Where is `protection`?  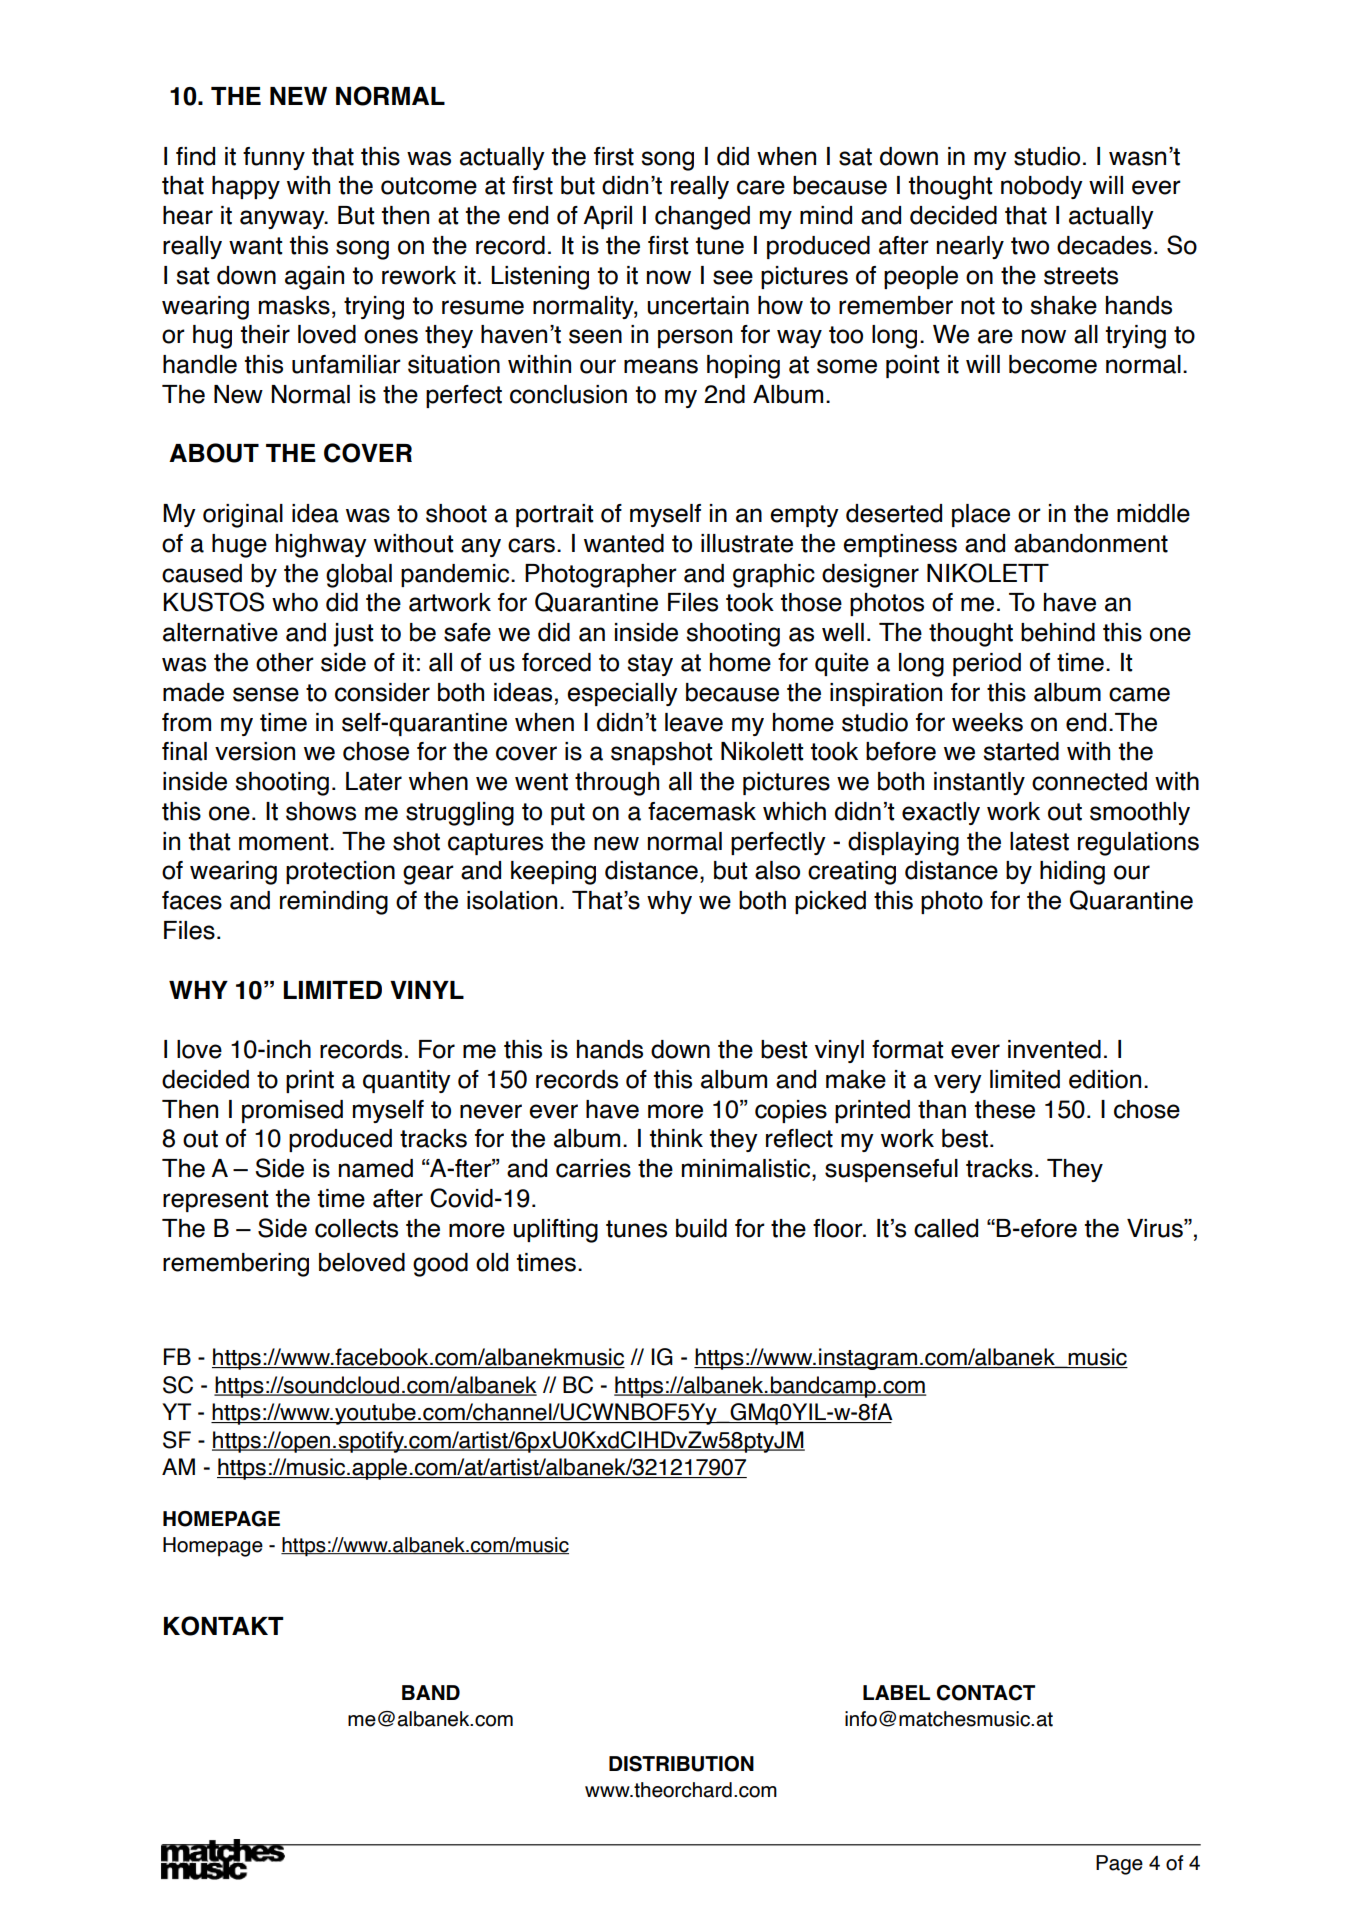
protection is located at coordinates (340, 872).
